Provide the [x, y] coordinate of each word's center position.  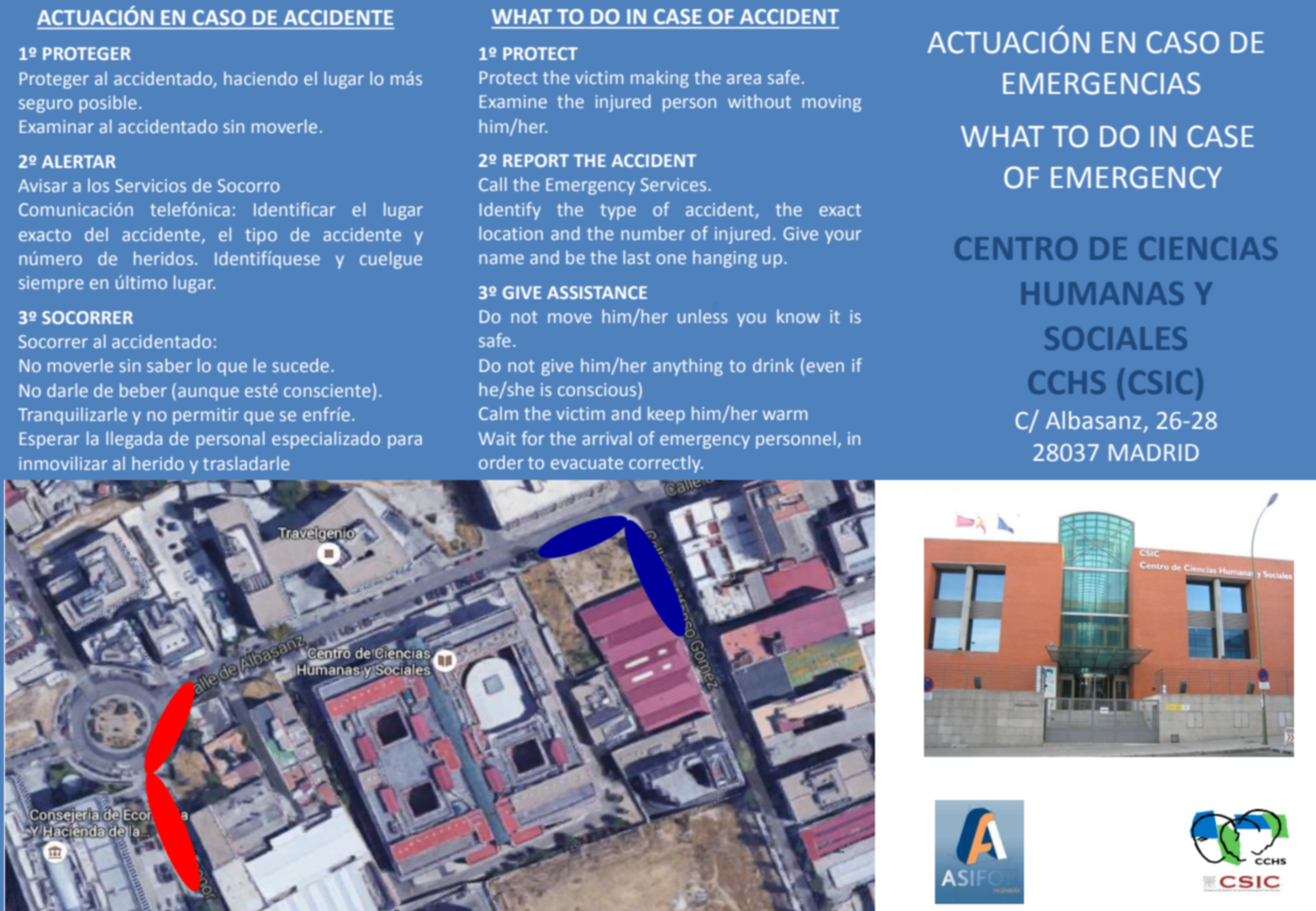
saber [169, 365]
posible [108, 104]
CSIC [1160, 382]
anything [688, 367]
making [660, 79]
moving [831, 103]
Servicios [150, 185]
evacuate [587, 463]
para [405, 442]
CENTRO [1016, 248]
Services [675, 184]
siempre [51, 284]
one [671, 259]
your [843, 237]
